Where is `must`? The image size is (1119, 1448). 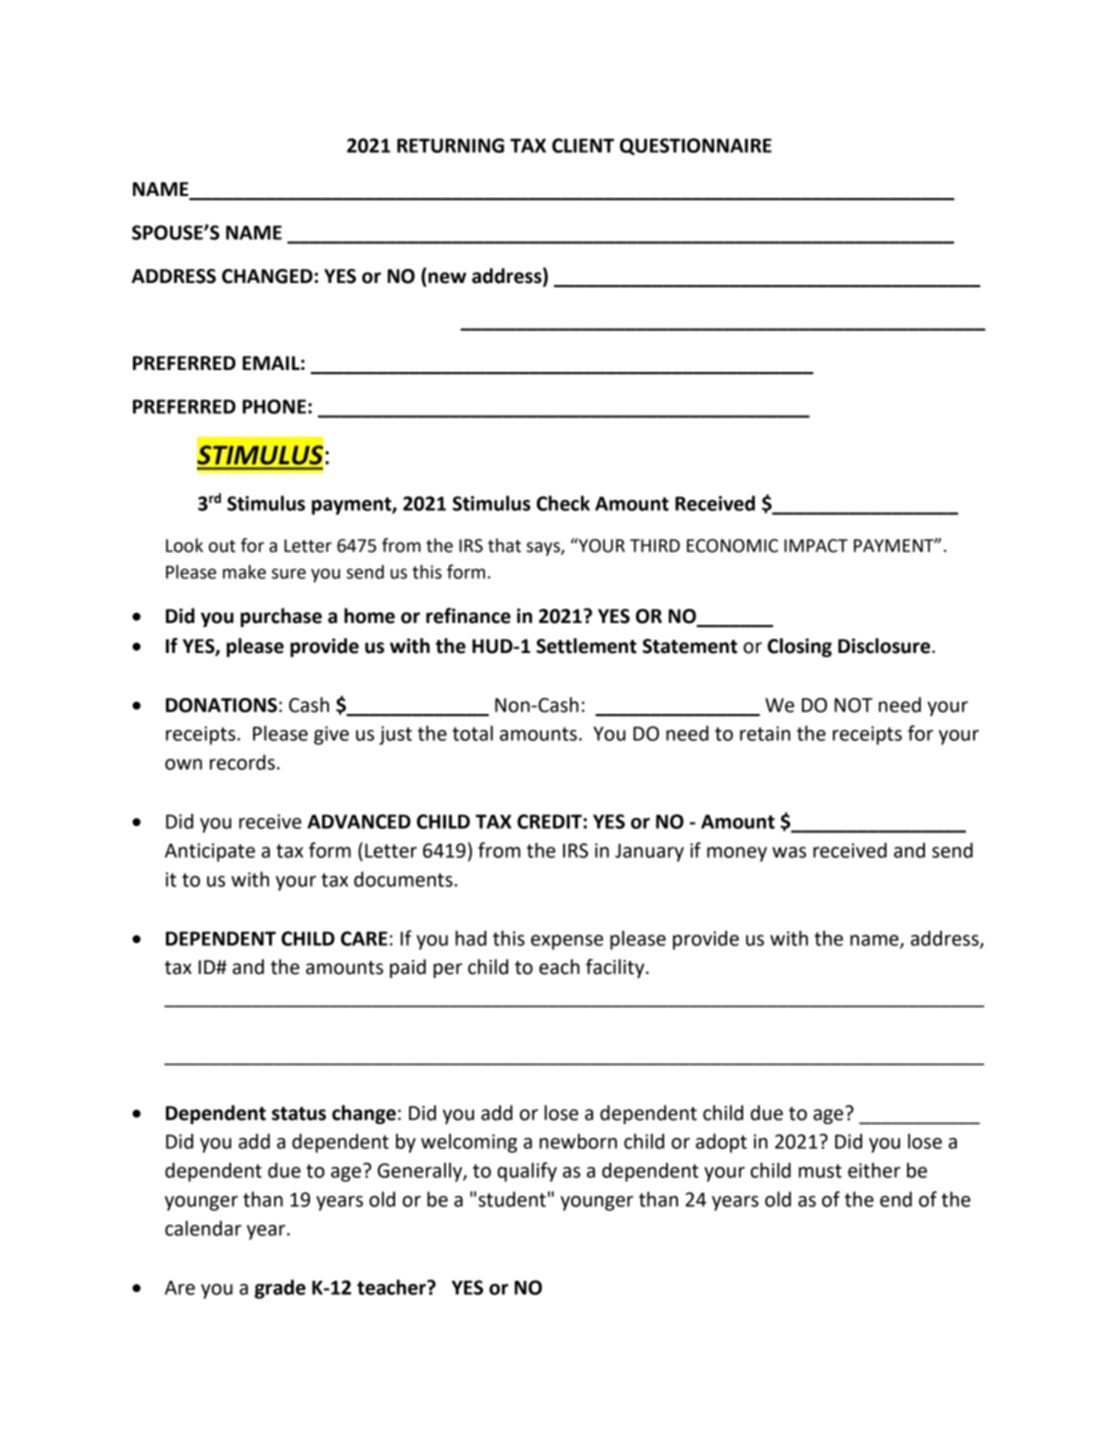
must is located at coordinates (820, 1171).
